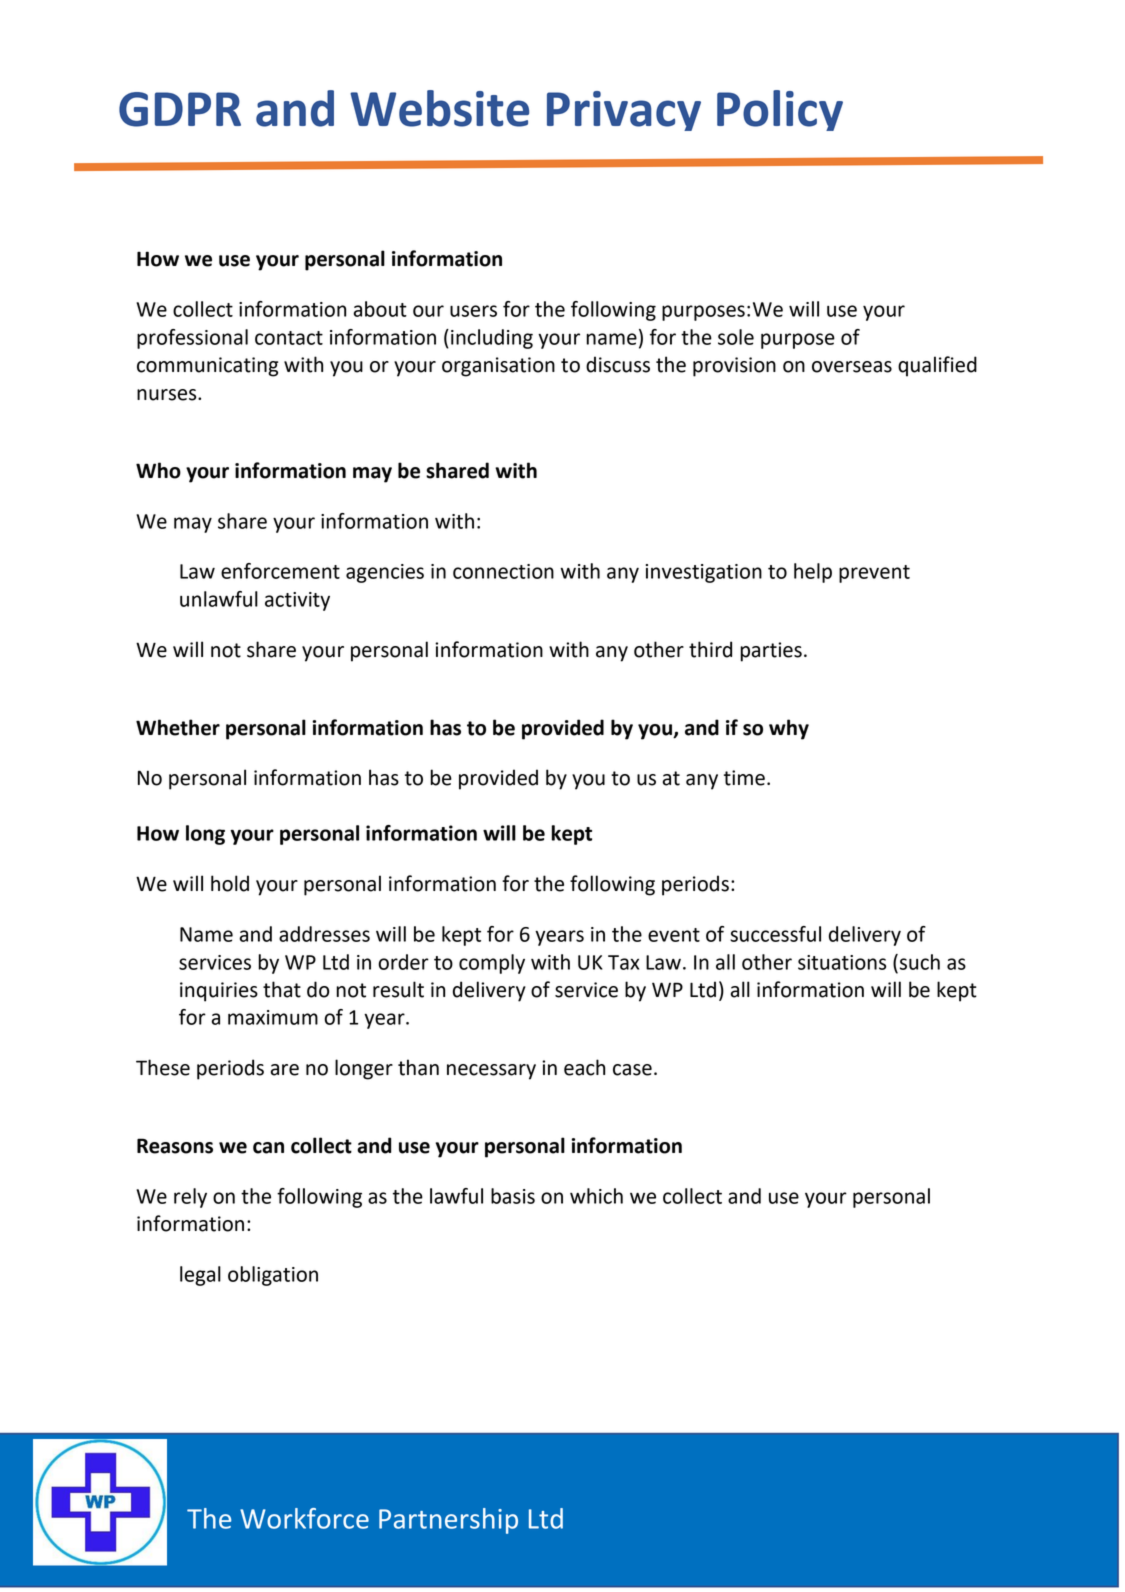 This page has width=1125, height=1592. What do you see at coordinates (268, 1148) in the page?
I see `can` at bounding box center [268, 1148].
